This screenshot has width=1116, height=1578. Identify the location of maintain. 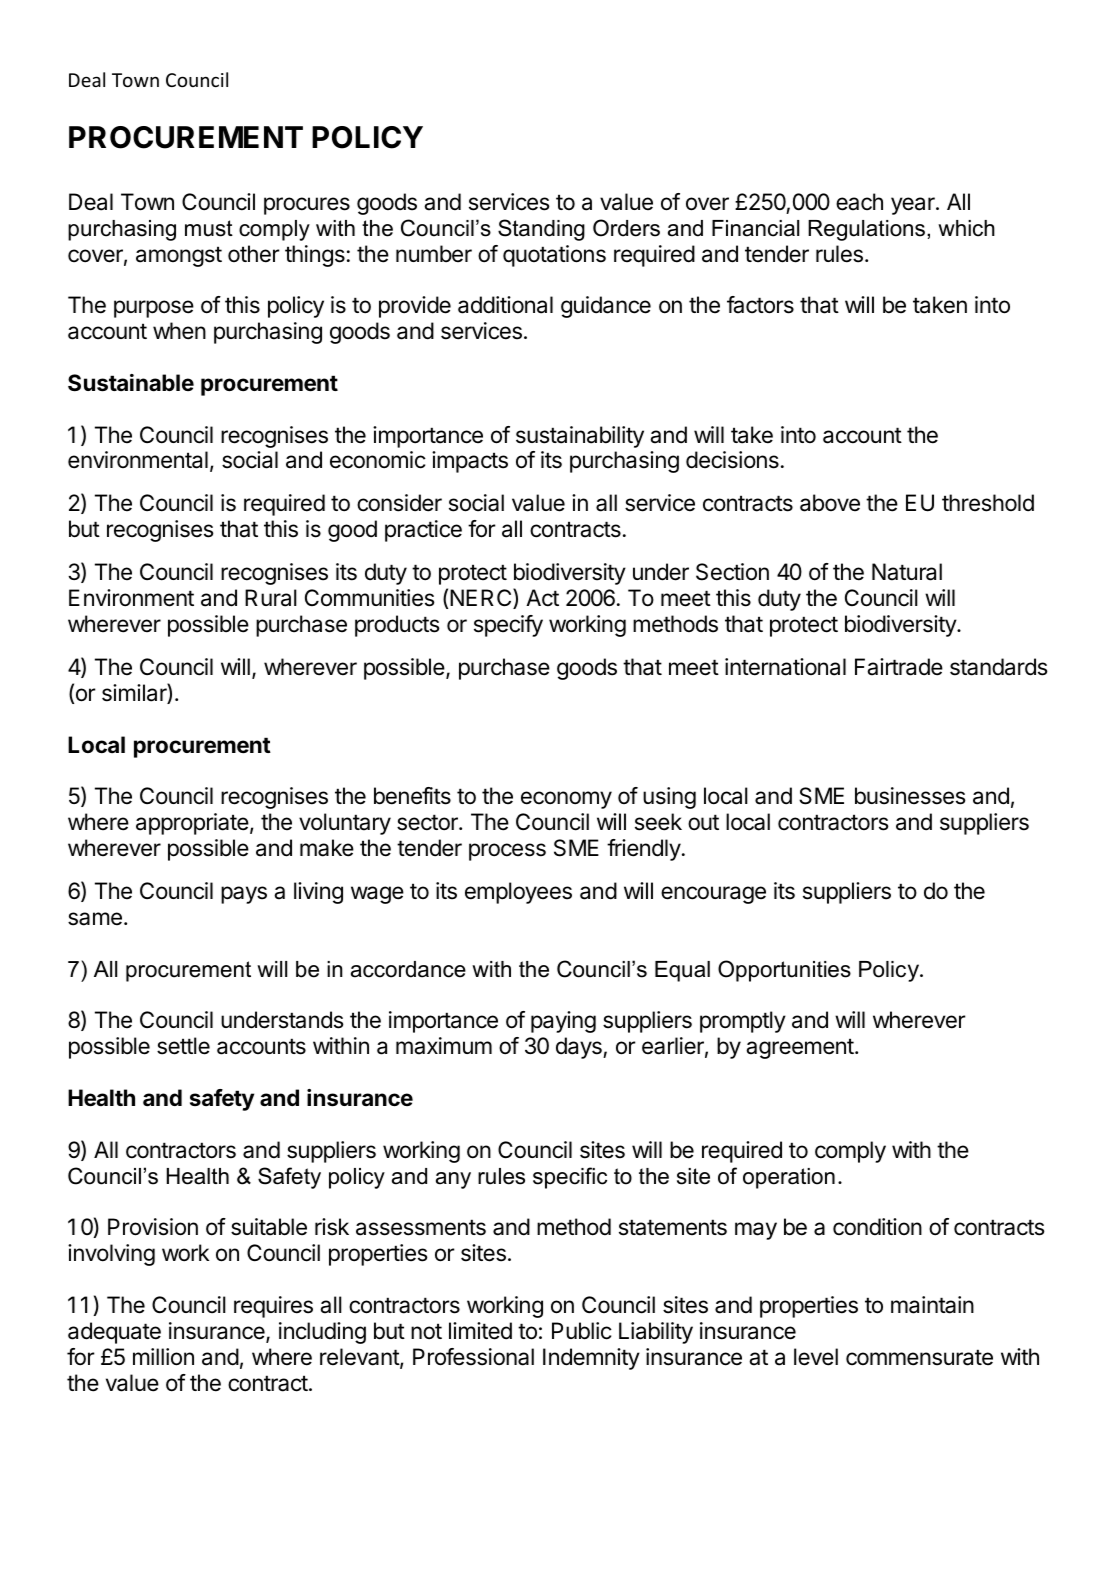
(932, 1305).
